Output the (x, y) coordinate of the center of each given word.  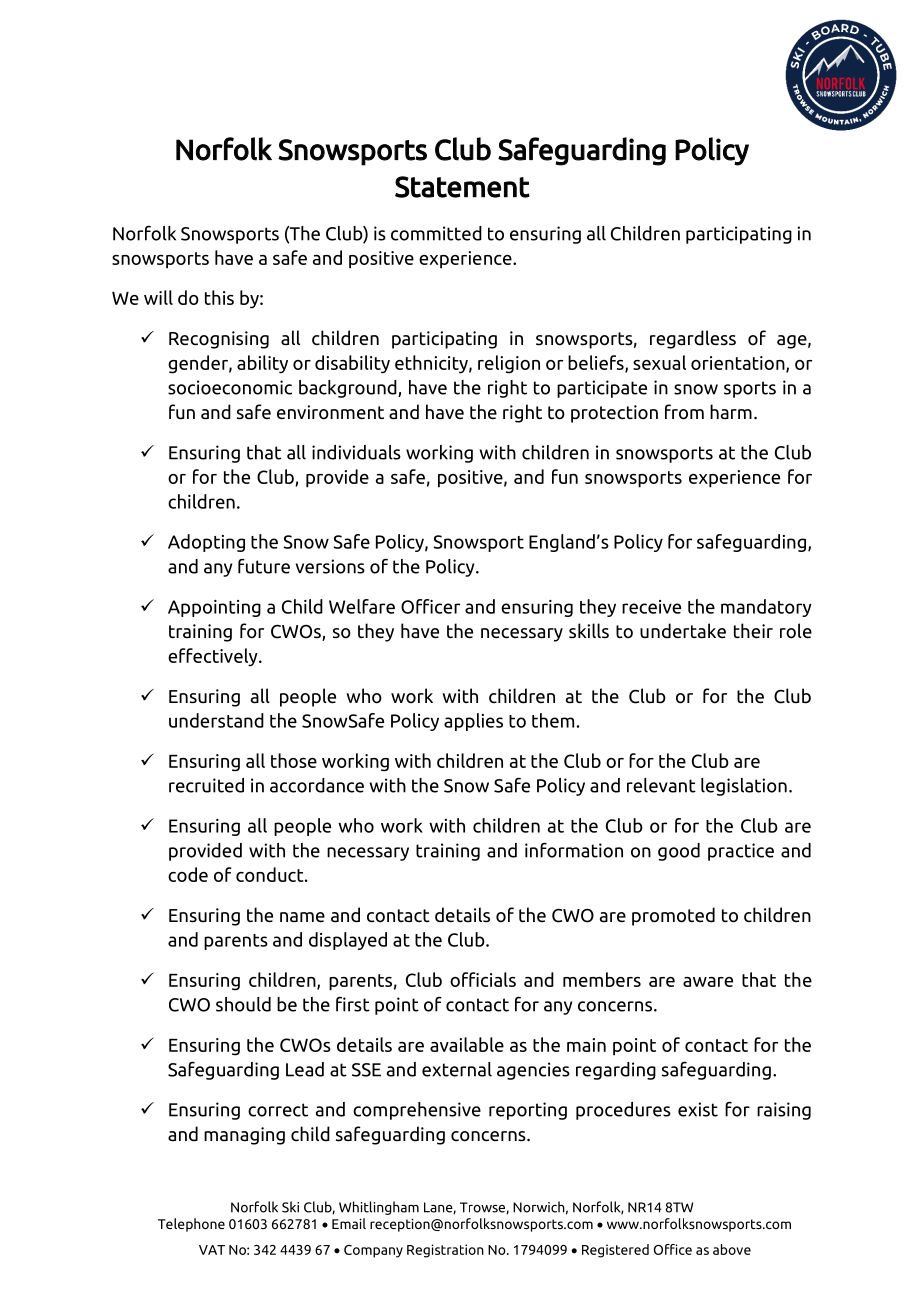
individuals (356, 452)
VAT (212, 1250)
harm (731, 411)
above (732, 1249)
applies (473, 722)
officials (483, 979)
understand (216, 720)
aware (708, 982)
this (219, 297)
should (243, 1004)
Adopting (206, 543)
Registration (445, 1251)
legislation (744, 787)
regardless (693, 339)
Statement (462, 187)
